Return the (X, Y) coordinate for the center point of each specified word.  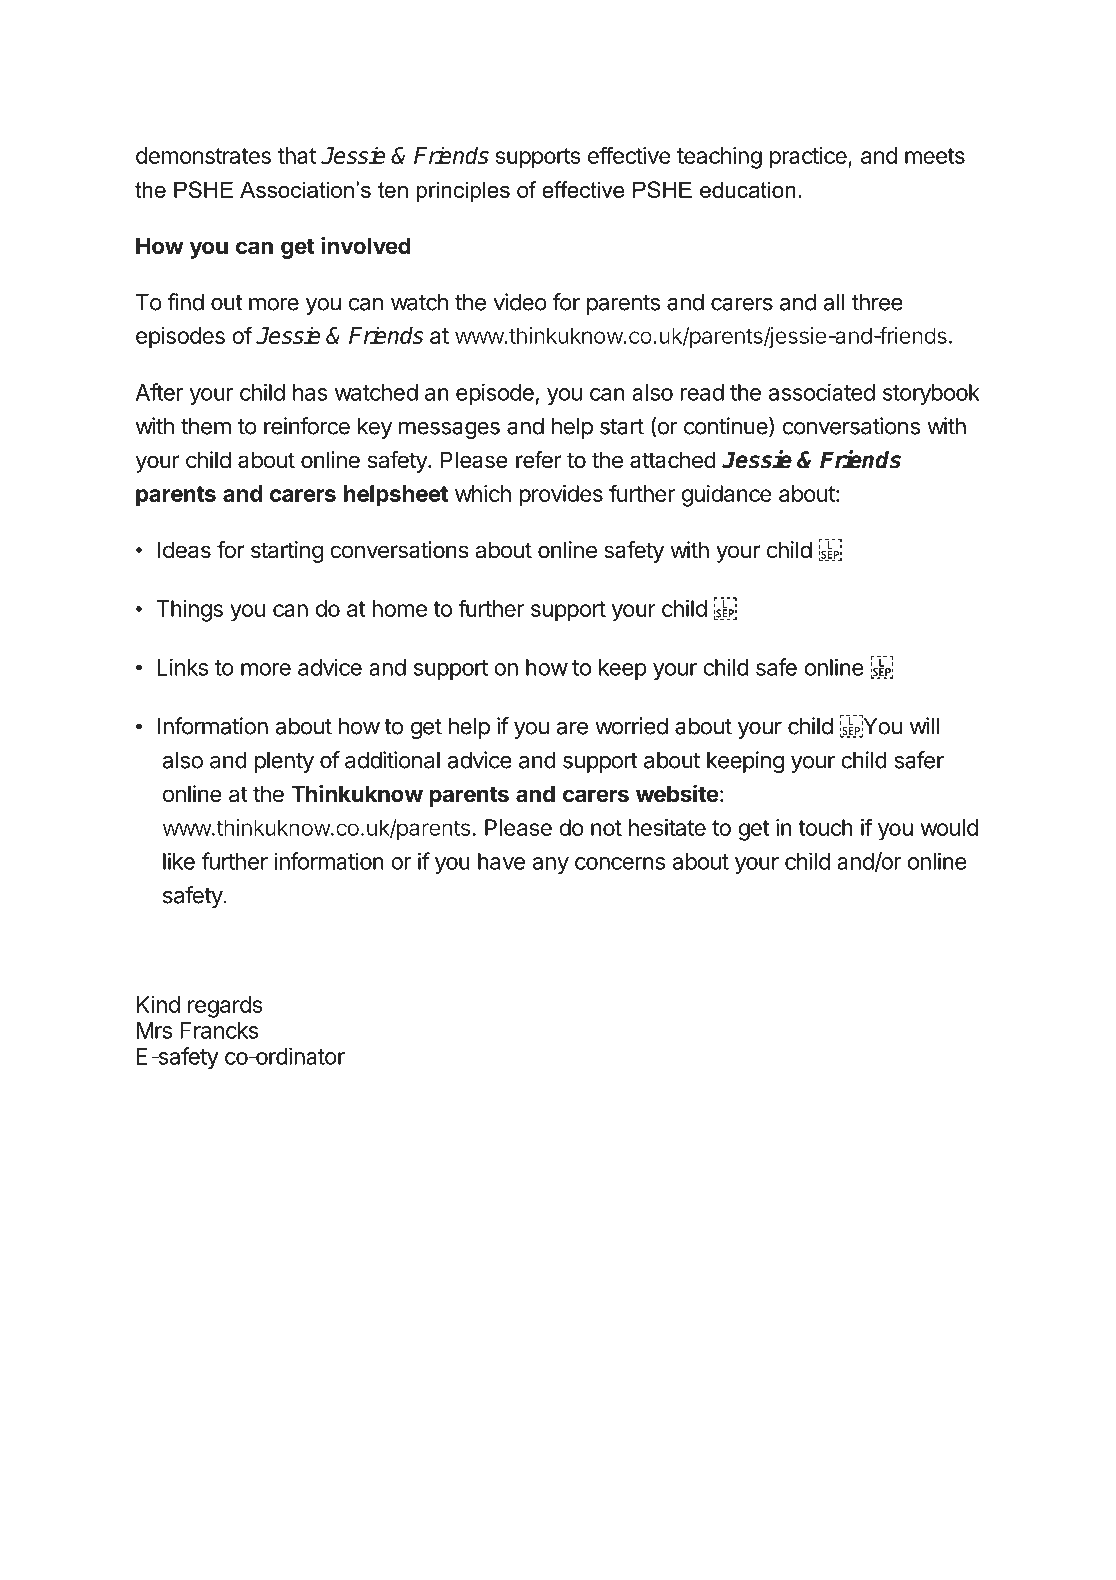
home (399, 608)
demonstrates (203, 155)
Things (190, 611)
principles (463, 192)
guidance (727, 496)
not (606, 828)
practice (809, 158)
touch (825, 827)
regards (225, 1007)
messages (449, 430)
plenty (284, 762)
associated (822, 392)
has (310, 392)
